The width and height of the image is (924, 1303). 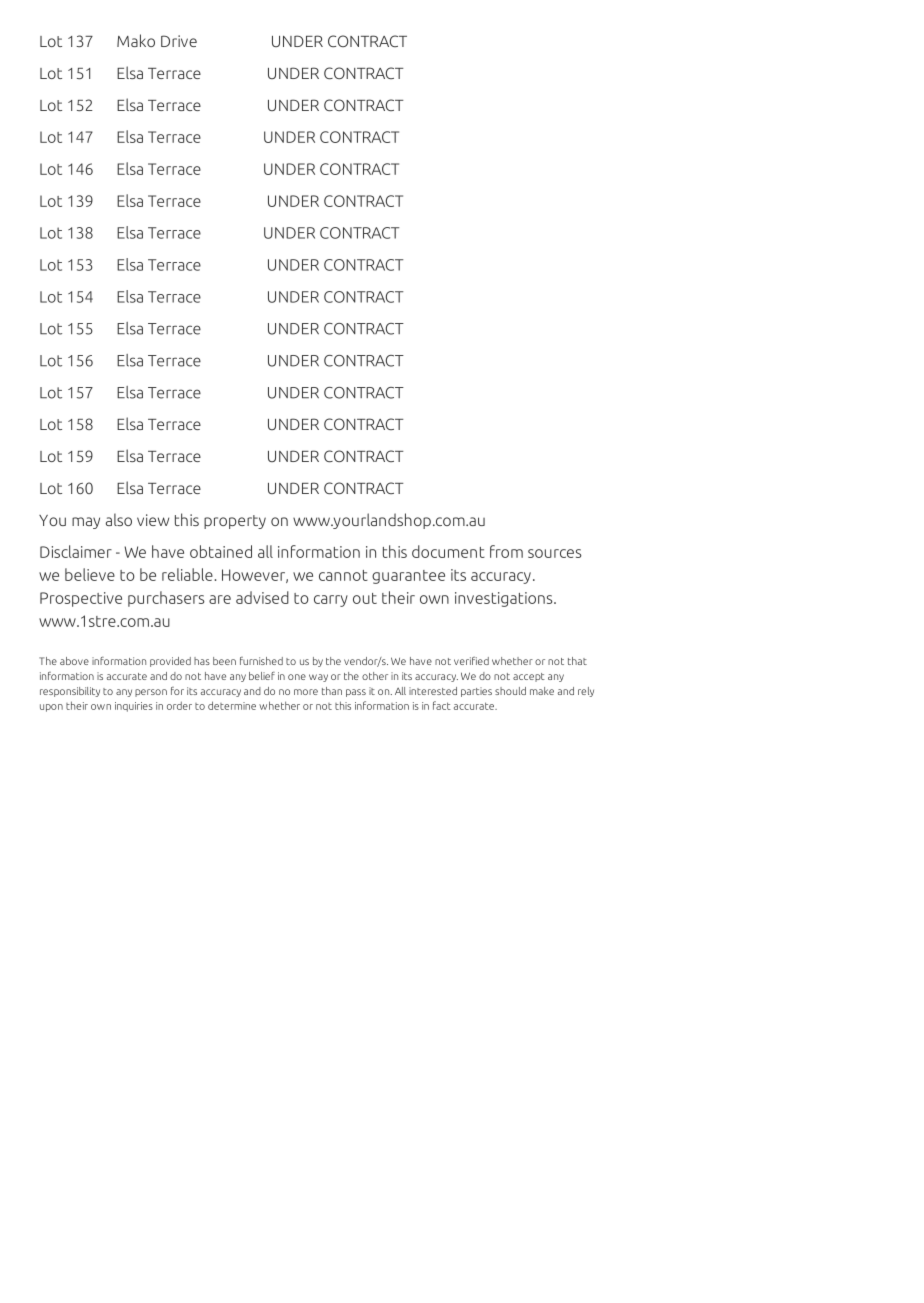 I want to click on Drive, so click(x=179, y=41).
